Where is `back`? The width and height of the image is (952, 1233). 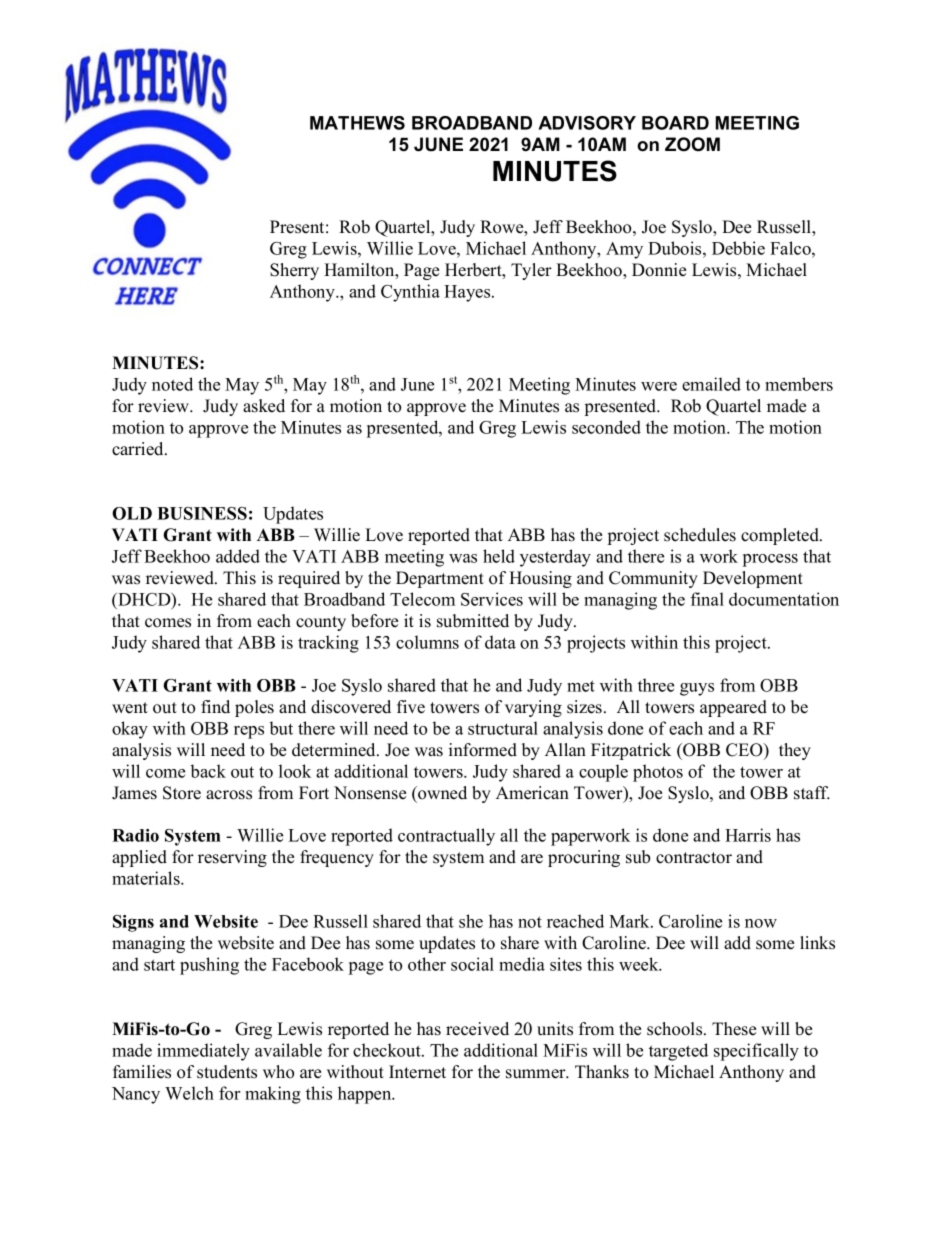
back is located at coordinates (208, 771).
